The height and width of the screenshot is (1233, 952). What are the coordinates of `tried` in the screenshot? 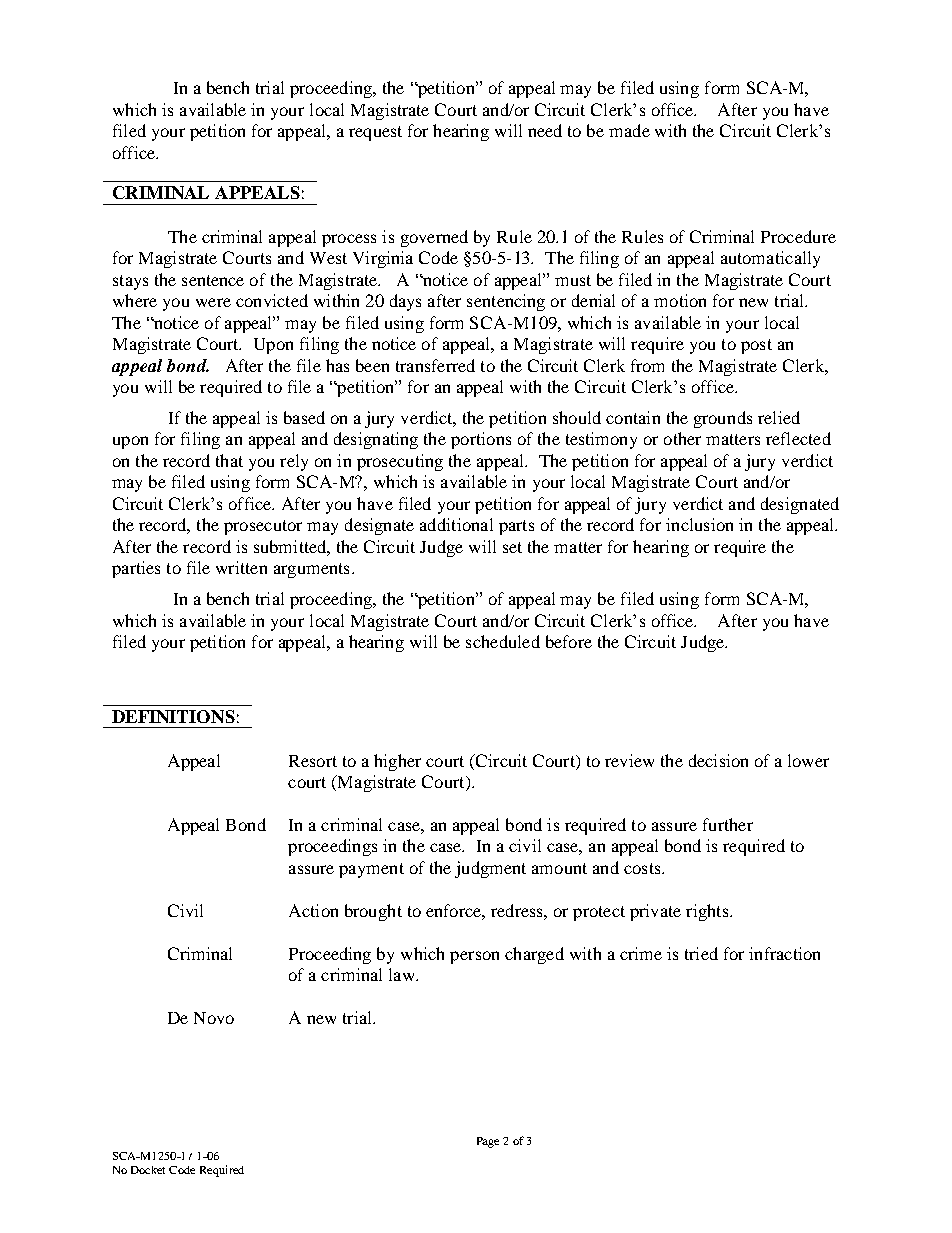 It's located at (701, 953).
